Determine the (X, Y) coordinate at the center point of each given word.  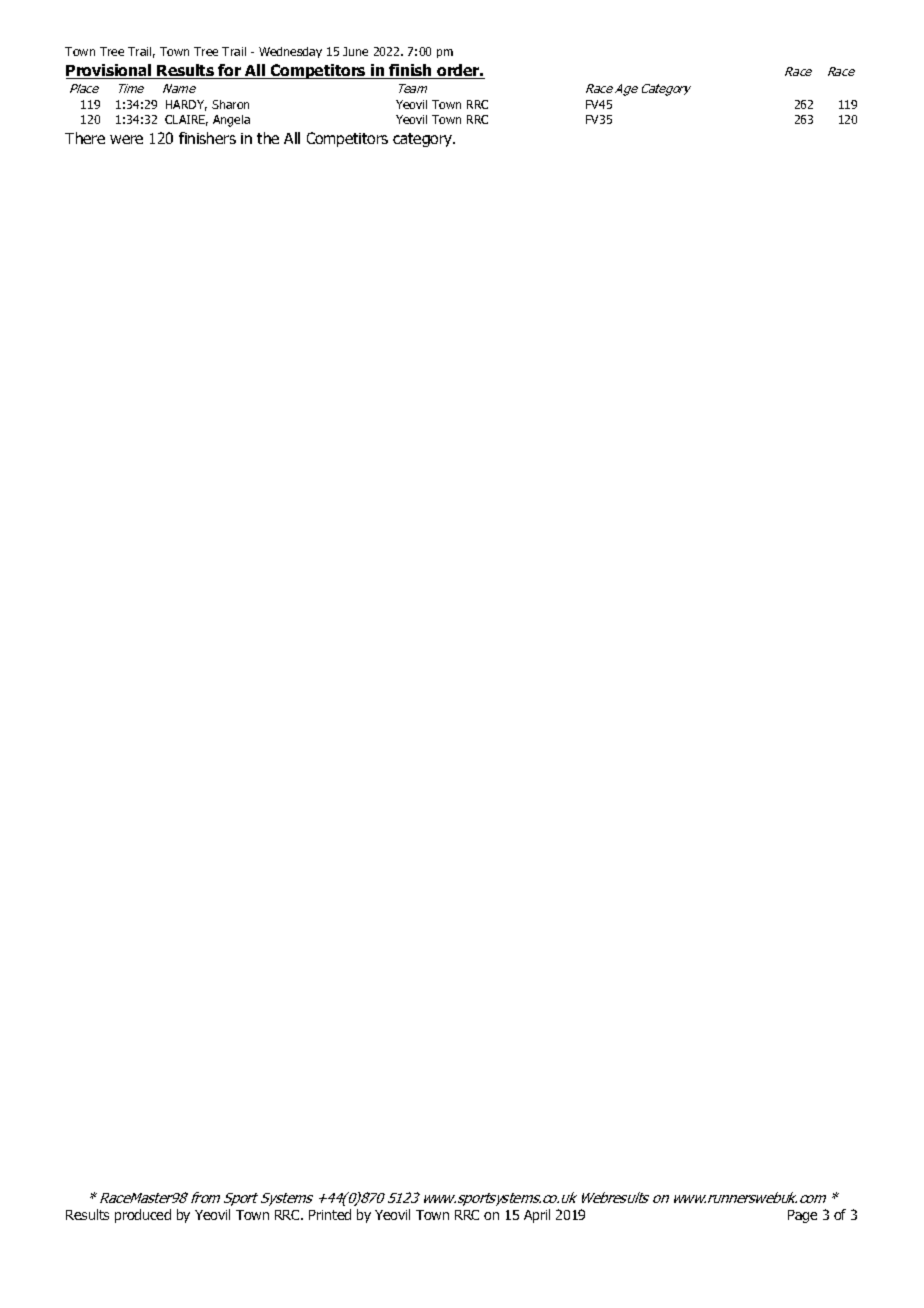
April (537, 1216)
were (126, 139)
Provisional (110, 71)
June (355, 51)
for (230, 71)
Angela (231, 121)
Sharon (230, 104)
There (85, 138)
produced (143, 1216)
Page (802, 1216)
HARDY (186, 105)
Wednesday (290, 52)
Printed (330, 1214)
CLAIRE (186, 120)
